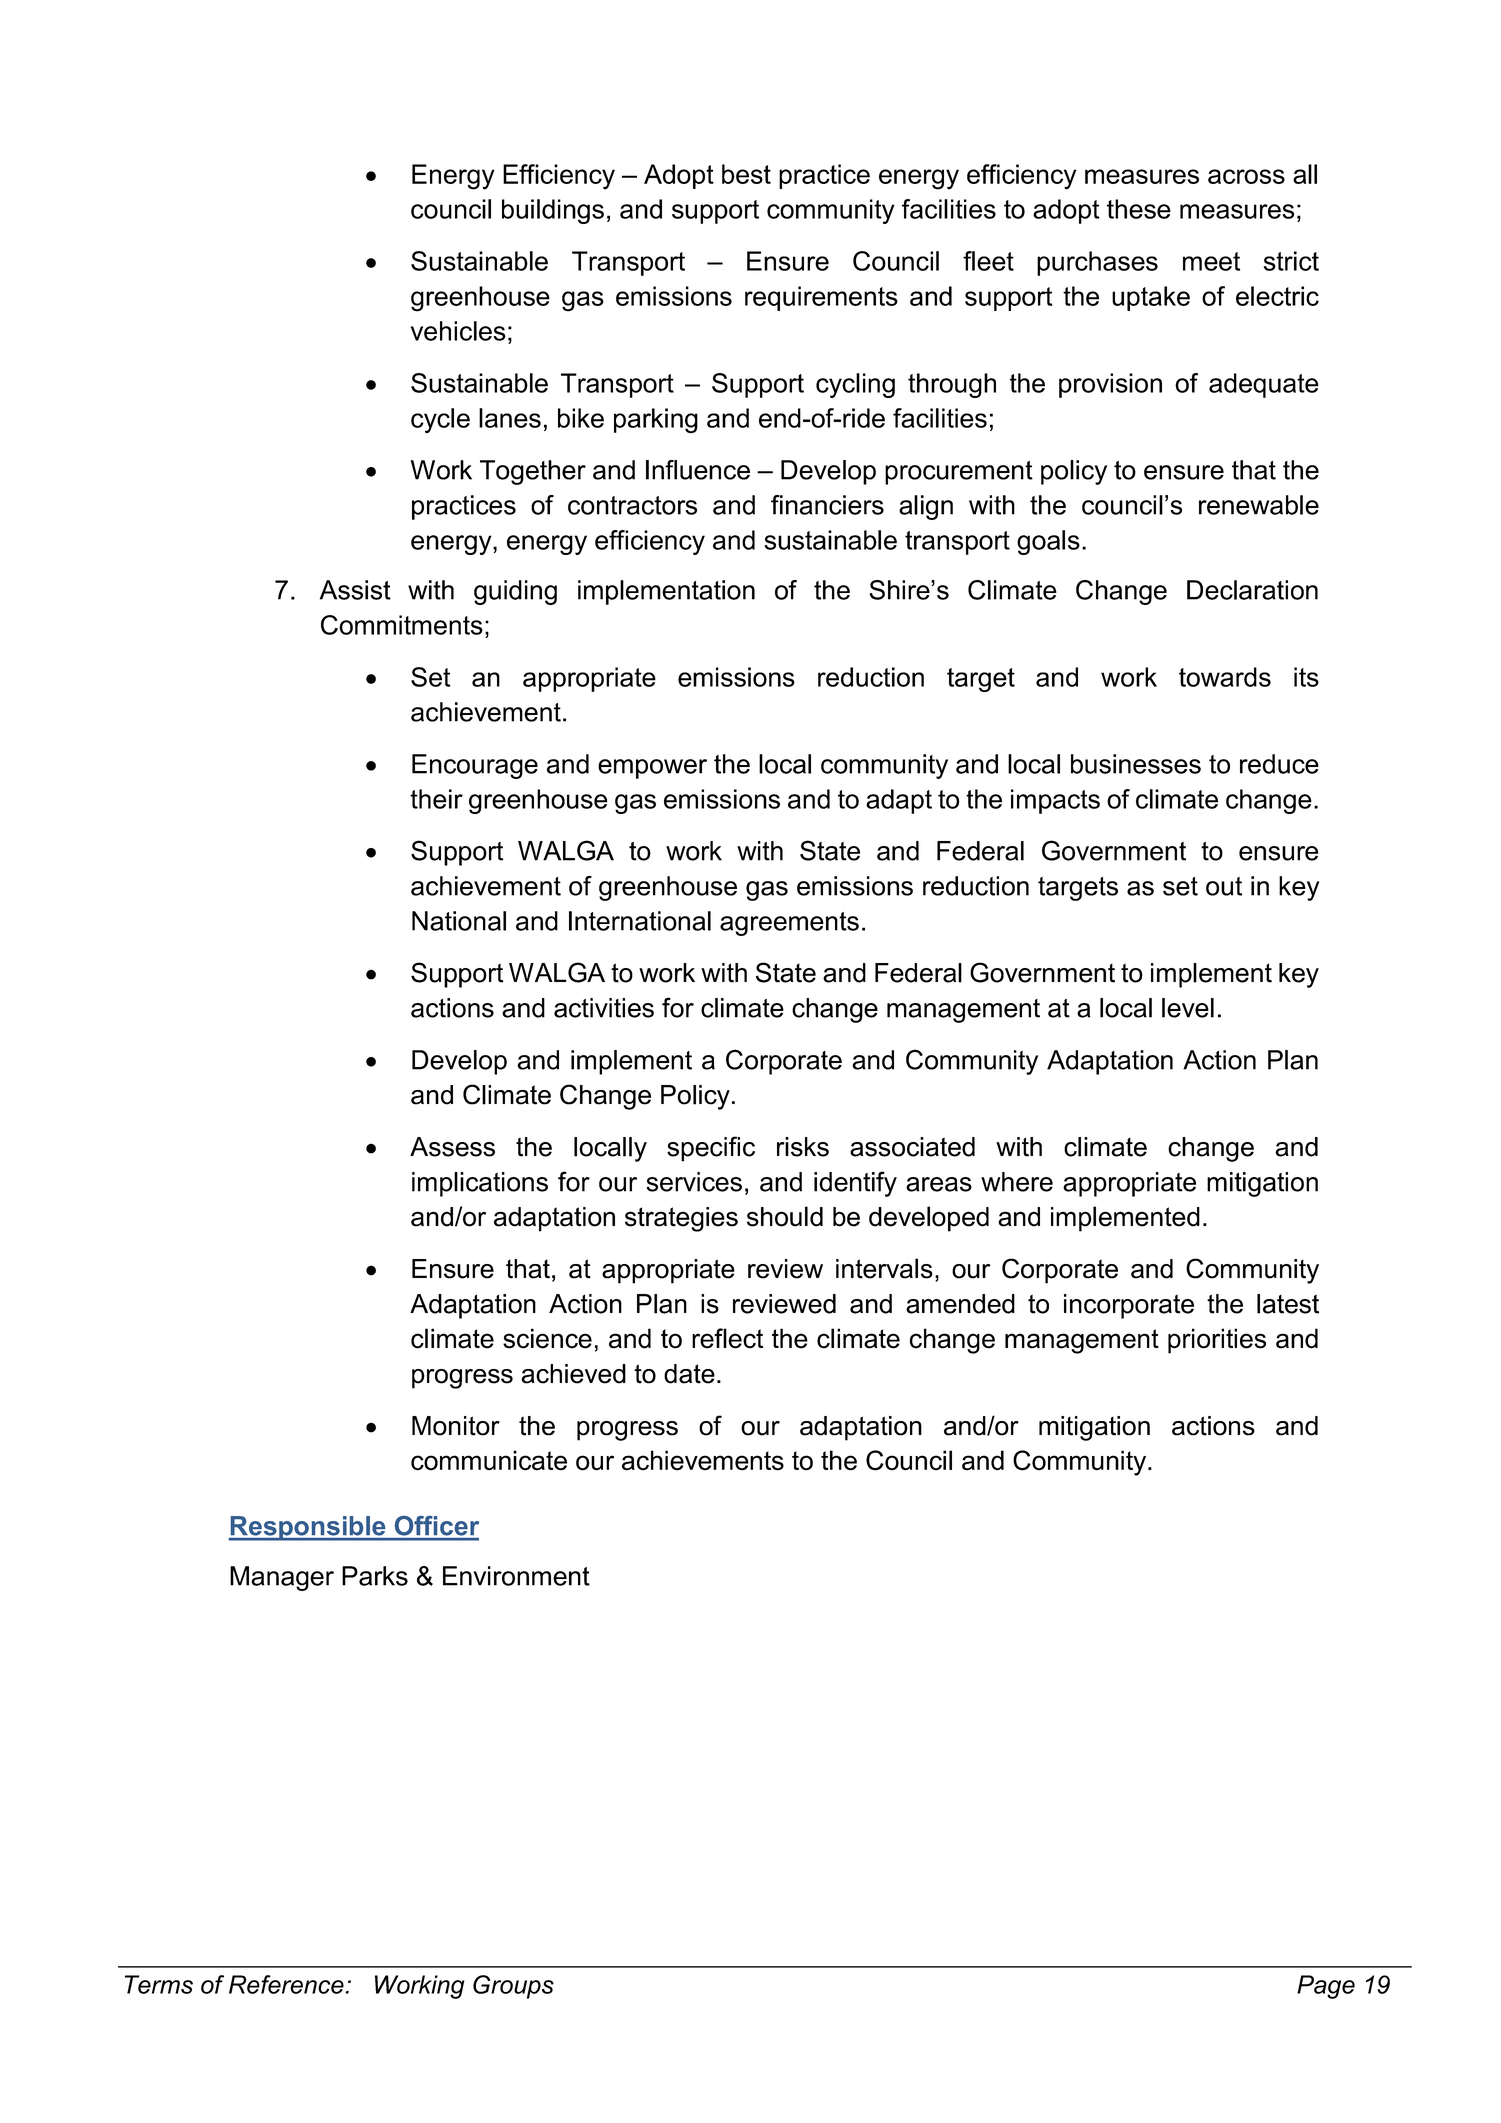 The image size is (1501, 2123). Describe the element at coordinates (1211, 261) in the screenshot. I see `meet` at that location.
